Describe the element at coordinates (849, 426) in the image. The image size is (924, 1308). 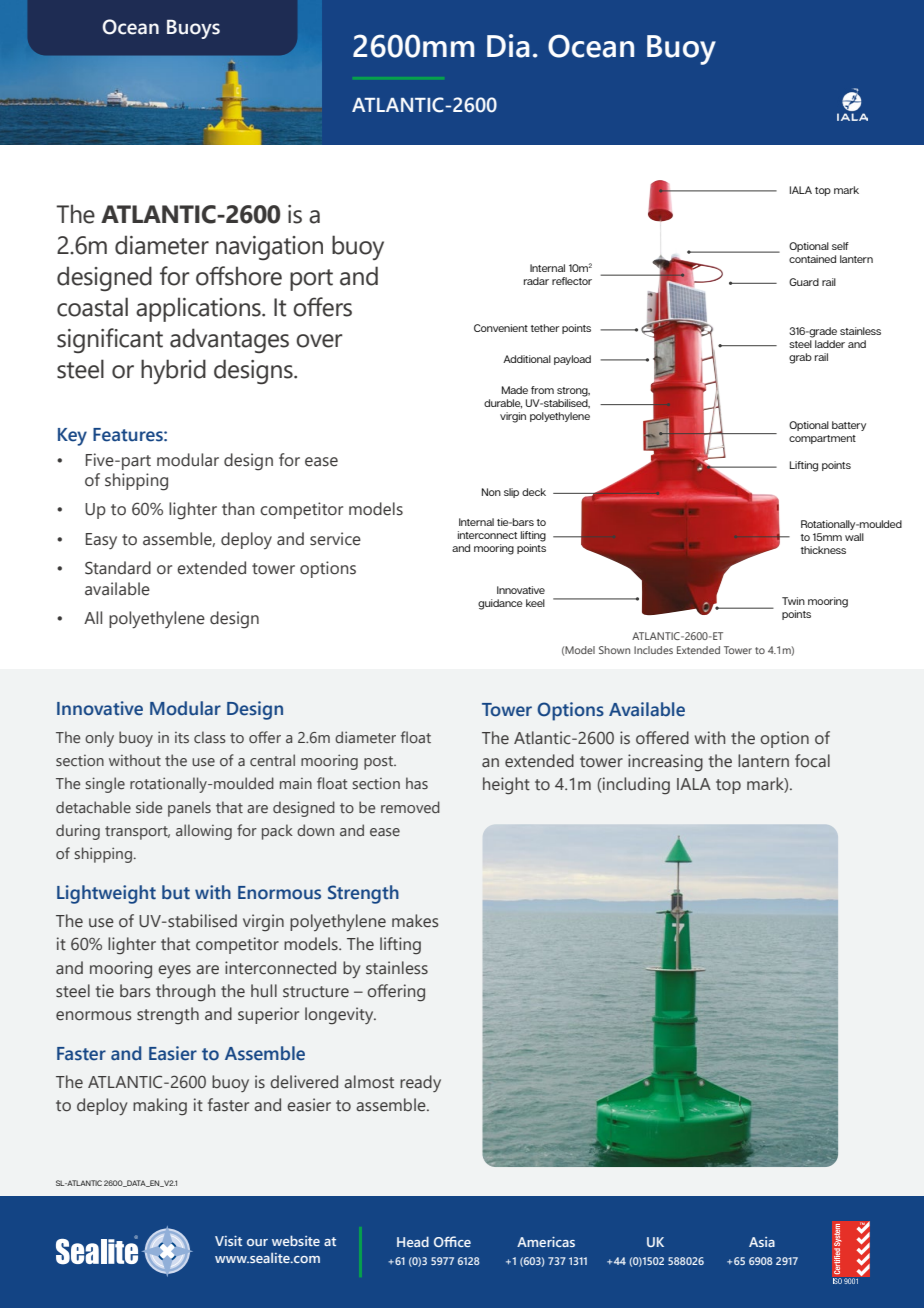
I see `battery` at that location.
